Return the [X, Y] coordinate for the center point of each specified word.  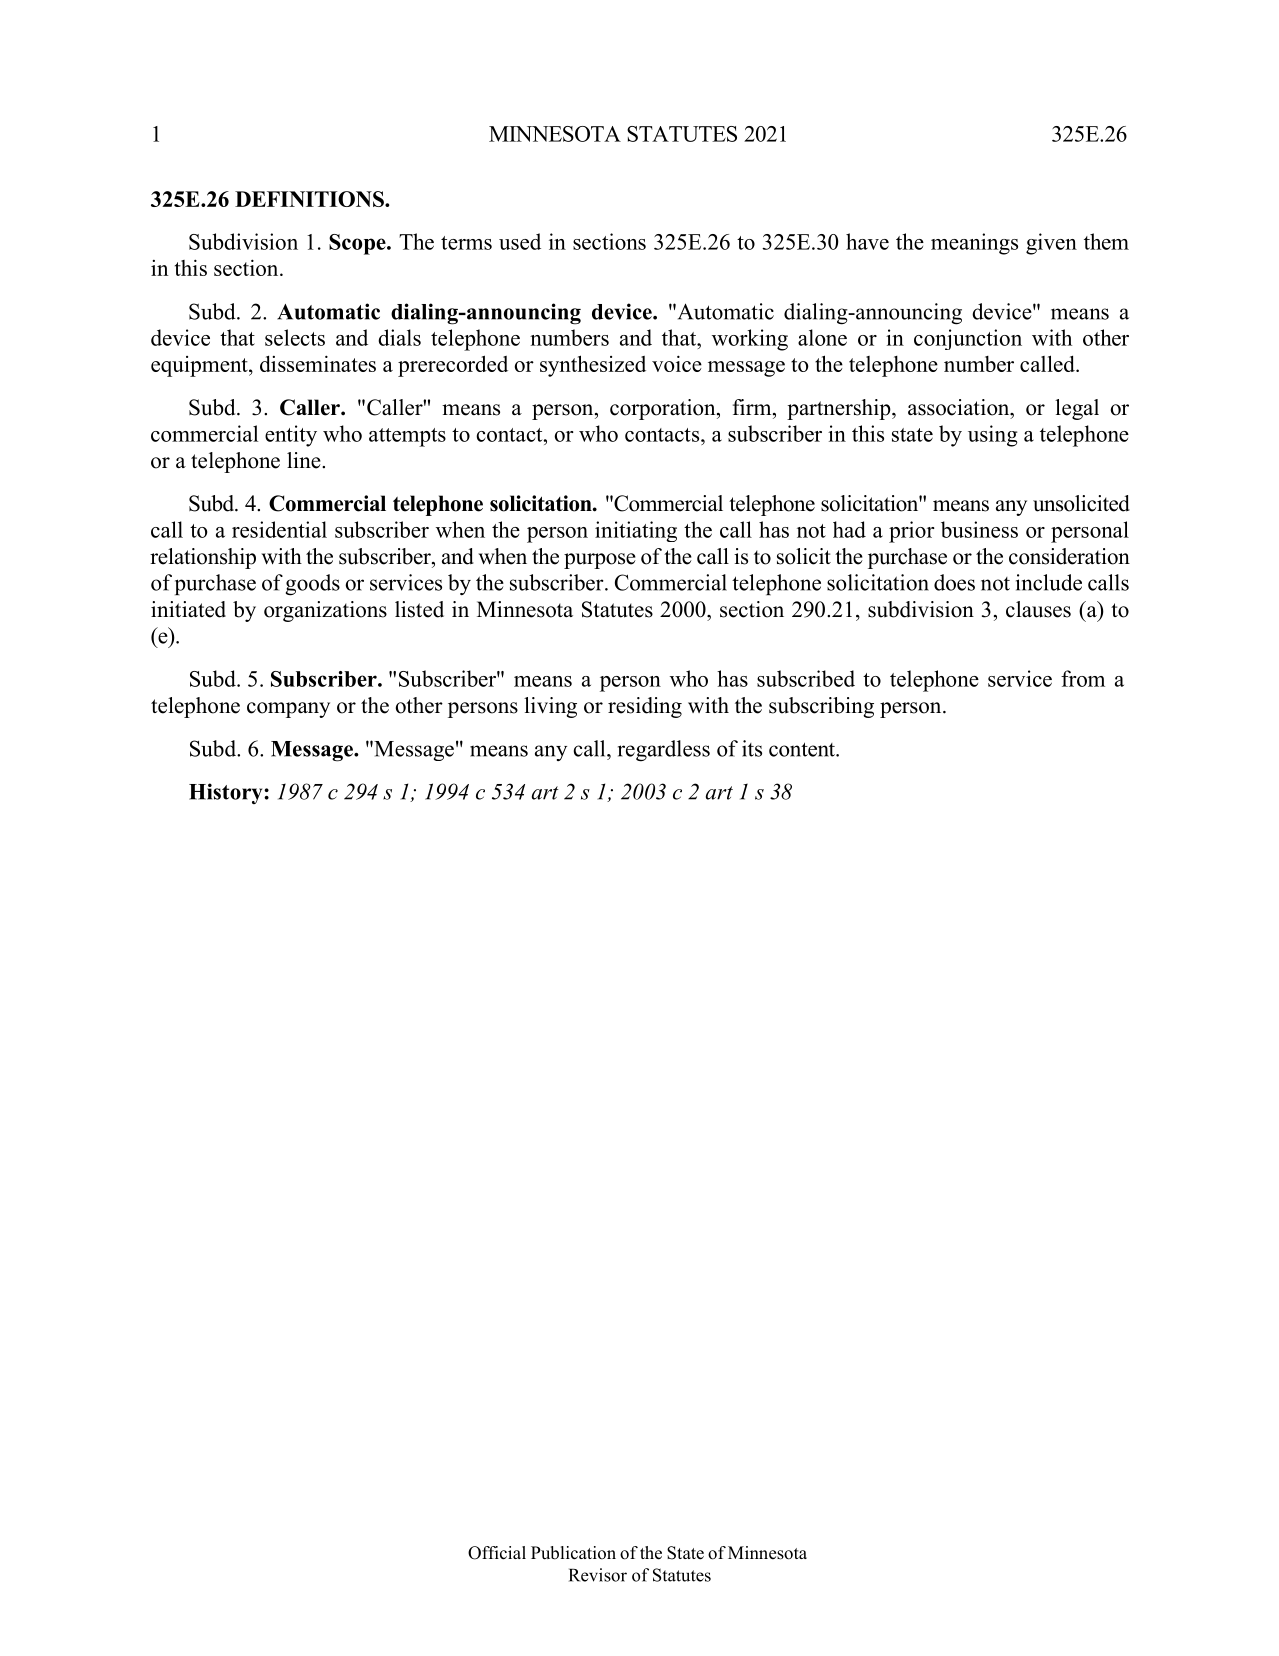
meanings [974, 244]
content [803, 749]
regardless [664, 751]
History [227, 793]
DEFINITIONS [310, 199]
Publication [573, 1553]
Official [497, 1553]
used [520, 241]
